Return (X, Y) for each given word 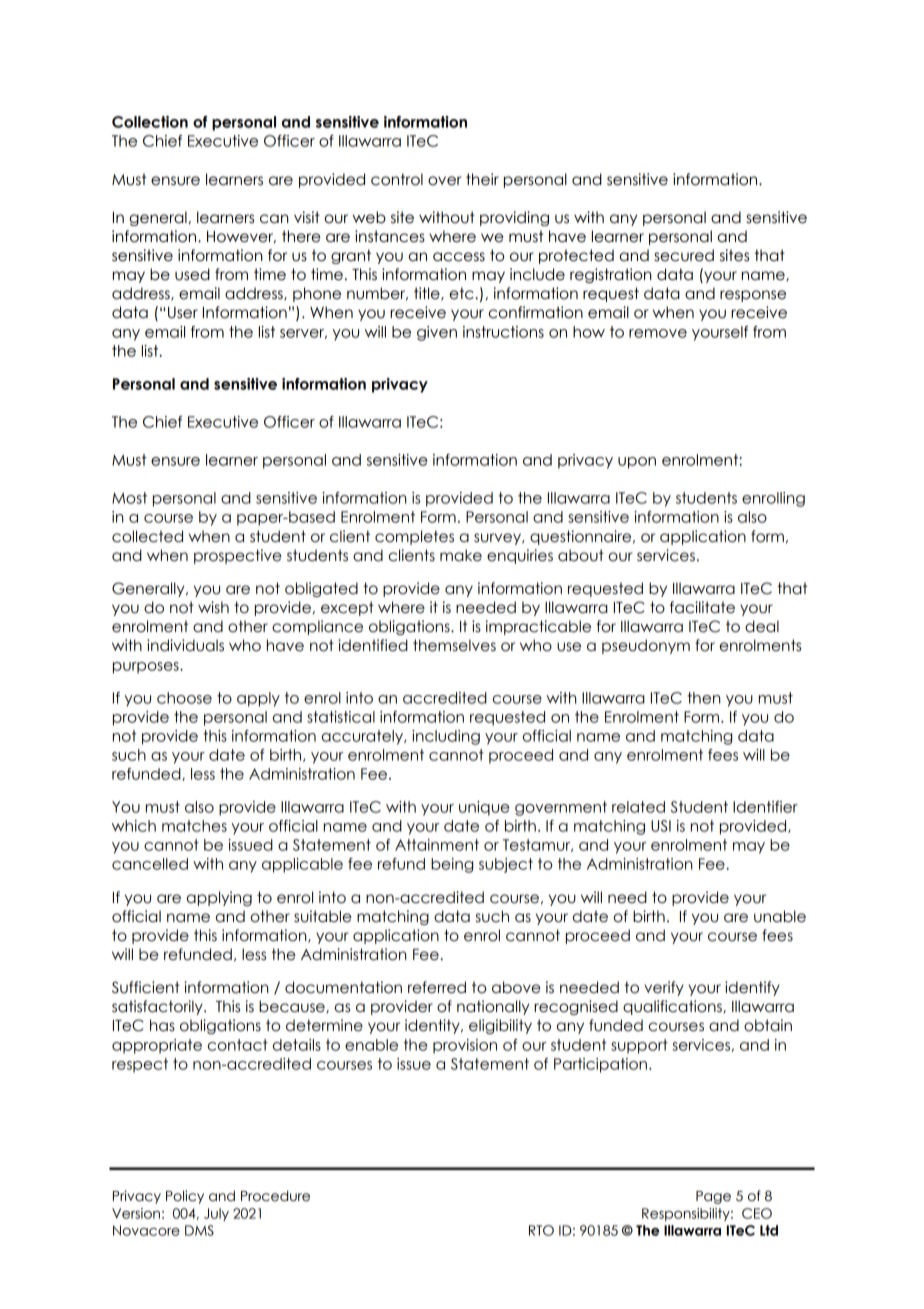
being (452, 865)
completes (414, 537)
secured (684, 255)
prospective (238, 556)
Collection (150, 122)
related (638, 807)
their (482, 179)
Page (713, 1197)
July (216, 1214)
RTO (541, 1230)
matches (194, 826)
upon (637, 463)
